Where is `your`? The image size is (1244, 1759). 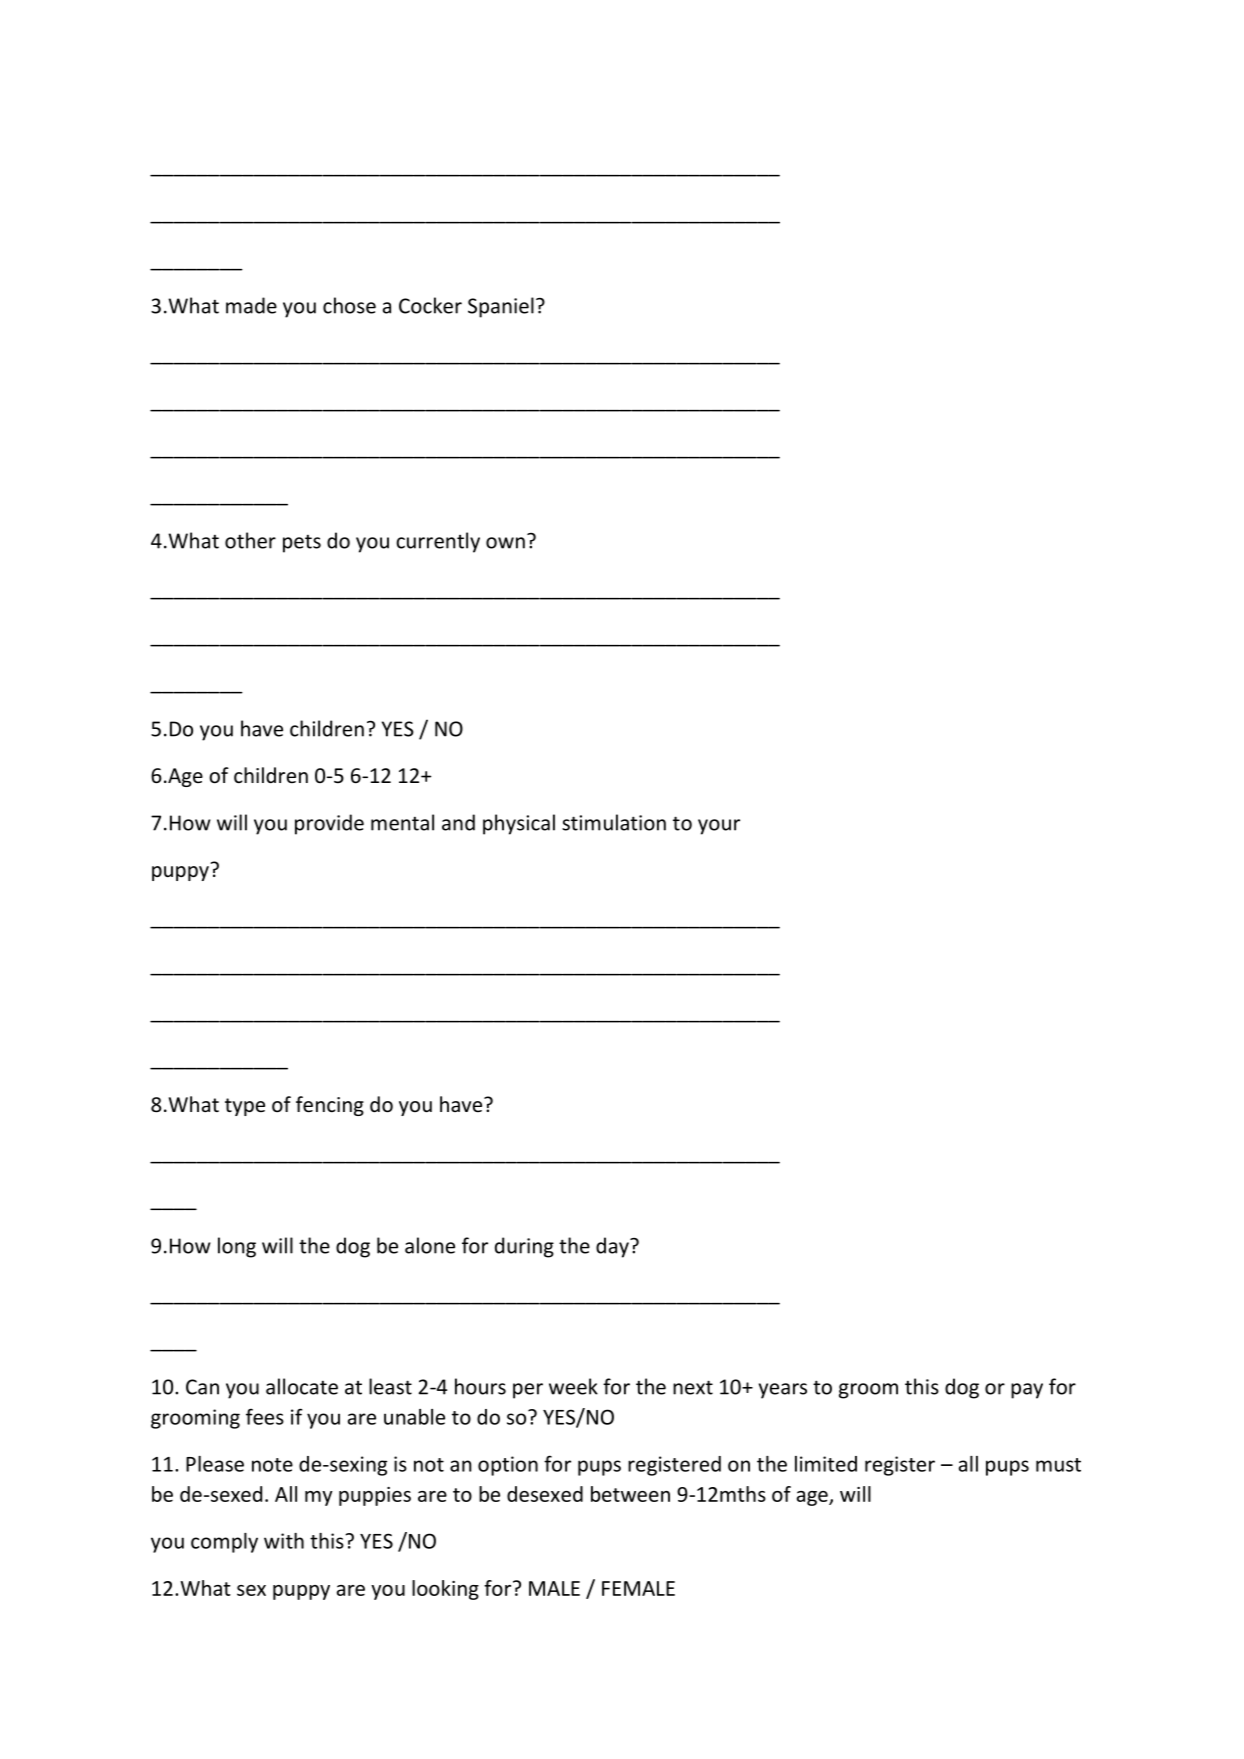
your is located at coordinates (719, 827).
